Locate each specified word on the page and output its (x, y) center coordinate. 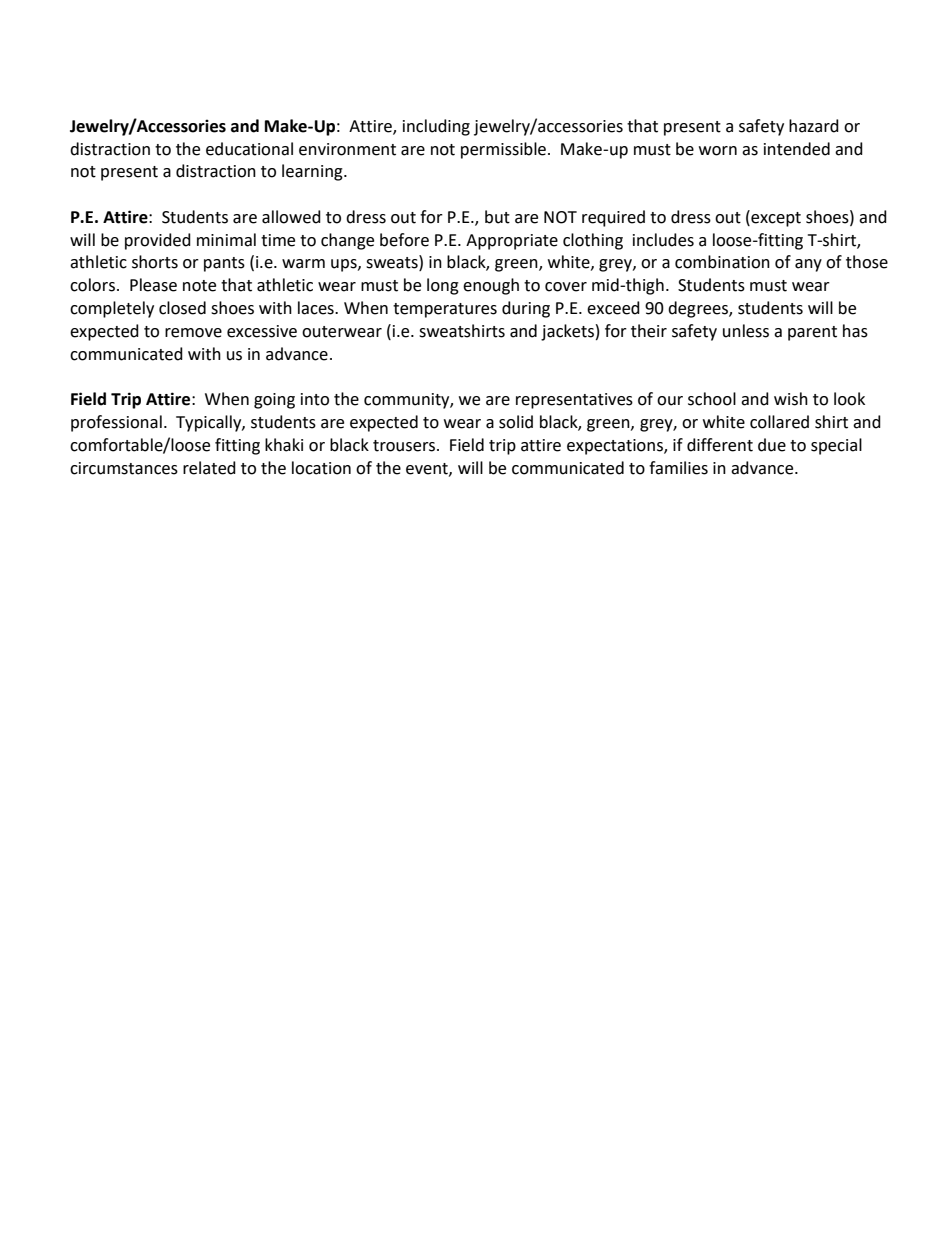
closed (182, 308)
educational (249, 149)
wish (791, 399)
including (436, 127)
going (274, 401)
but (497, 217)
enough (491, 286)
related (209, 468)
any (808, 265)
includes (663, 240)
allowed (291, 217)
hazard (814, 126)
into (315, 399)
